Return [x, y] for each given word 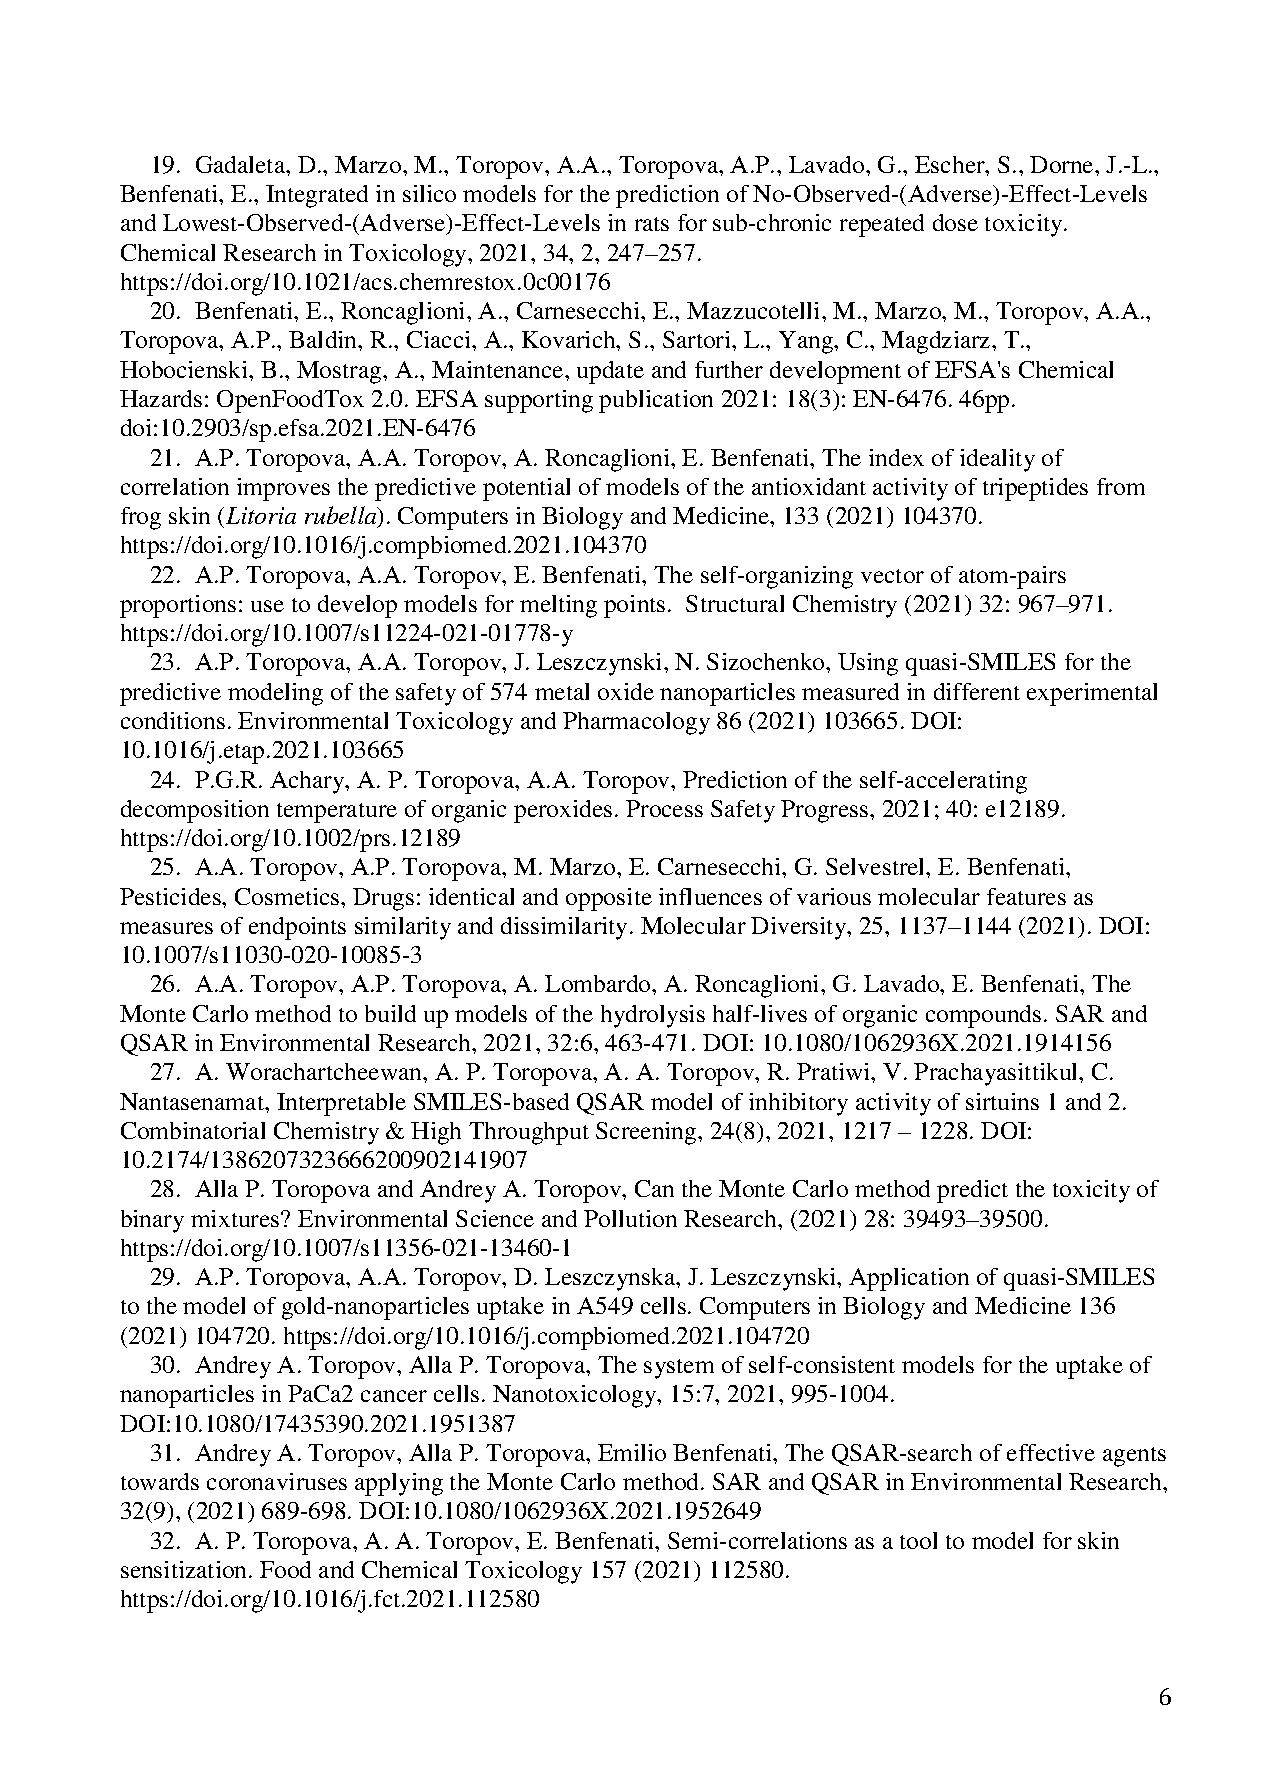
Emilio [632, 1452]
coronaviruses [277, 1481]
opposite [609, 899]
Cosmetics [288, 896]
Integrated [317, 196]
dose [955, 222]
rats [652, 224]
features [1026, 896]
